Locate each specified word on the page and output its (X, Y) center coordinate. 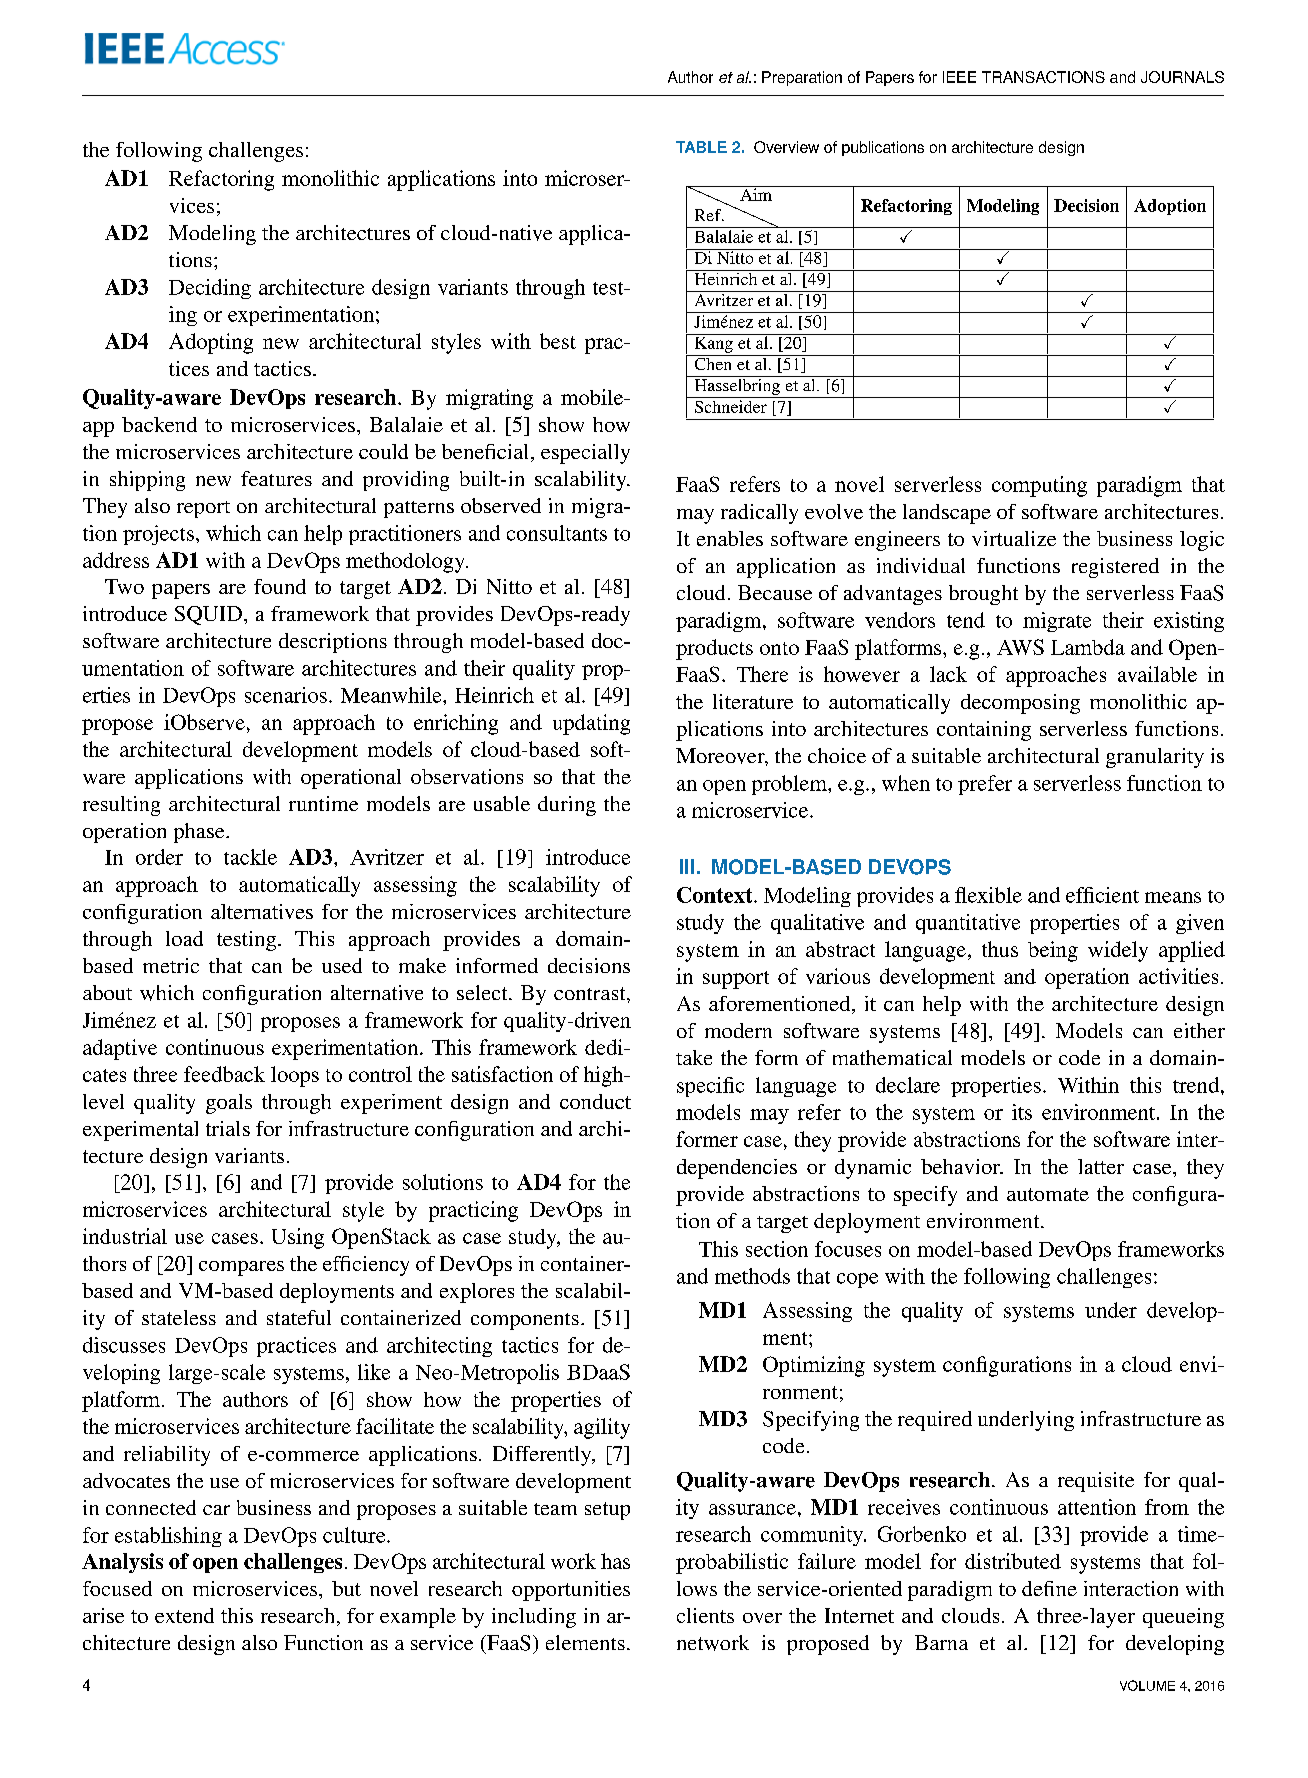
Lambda (1088, 647)
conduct (595, 1101)
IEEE (959, 77)
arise (103, 1615)
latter (1101, 1166)
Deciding (210, 289)
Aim (756, 193)
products (714, 649)
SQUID (208, 615)
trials (228, 1128)
